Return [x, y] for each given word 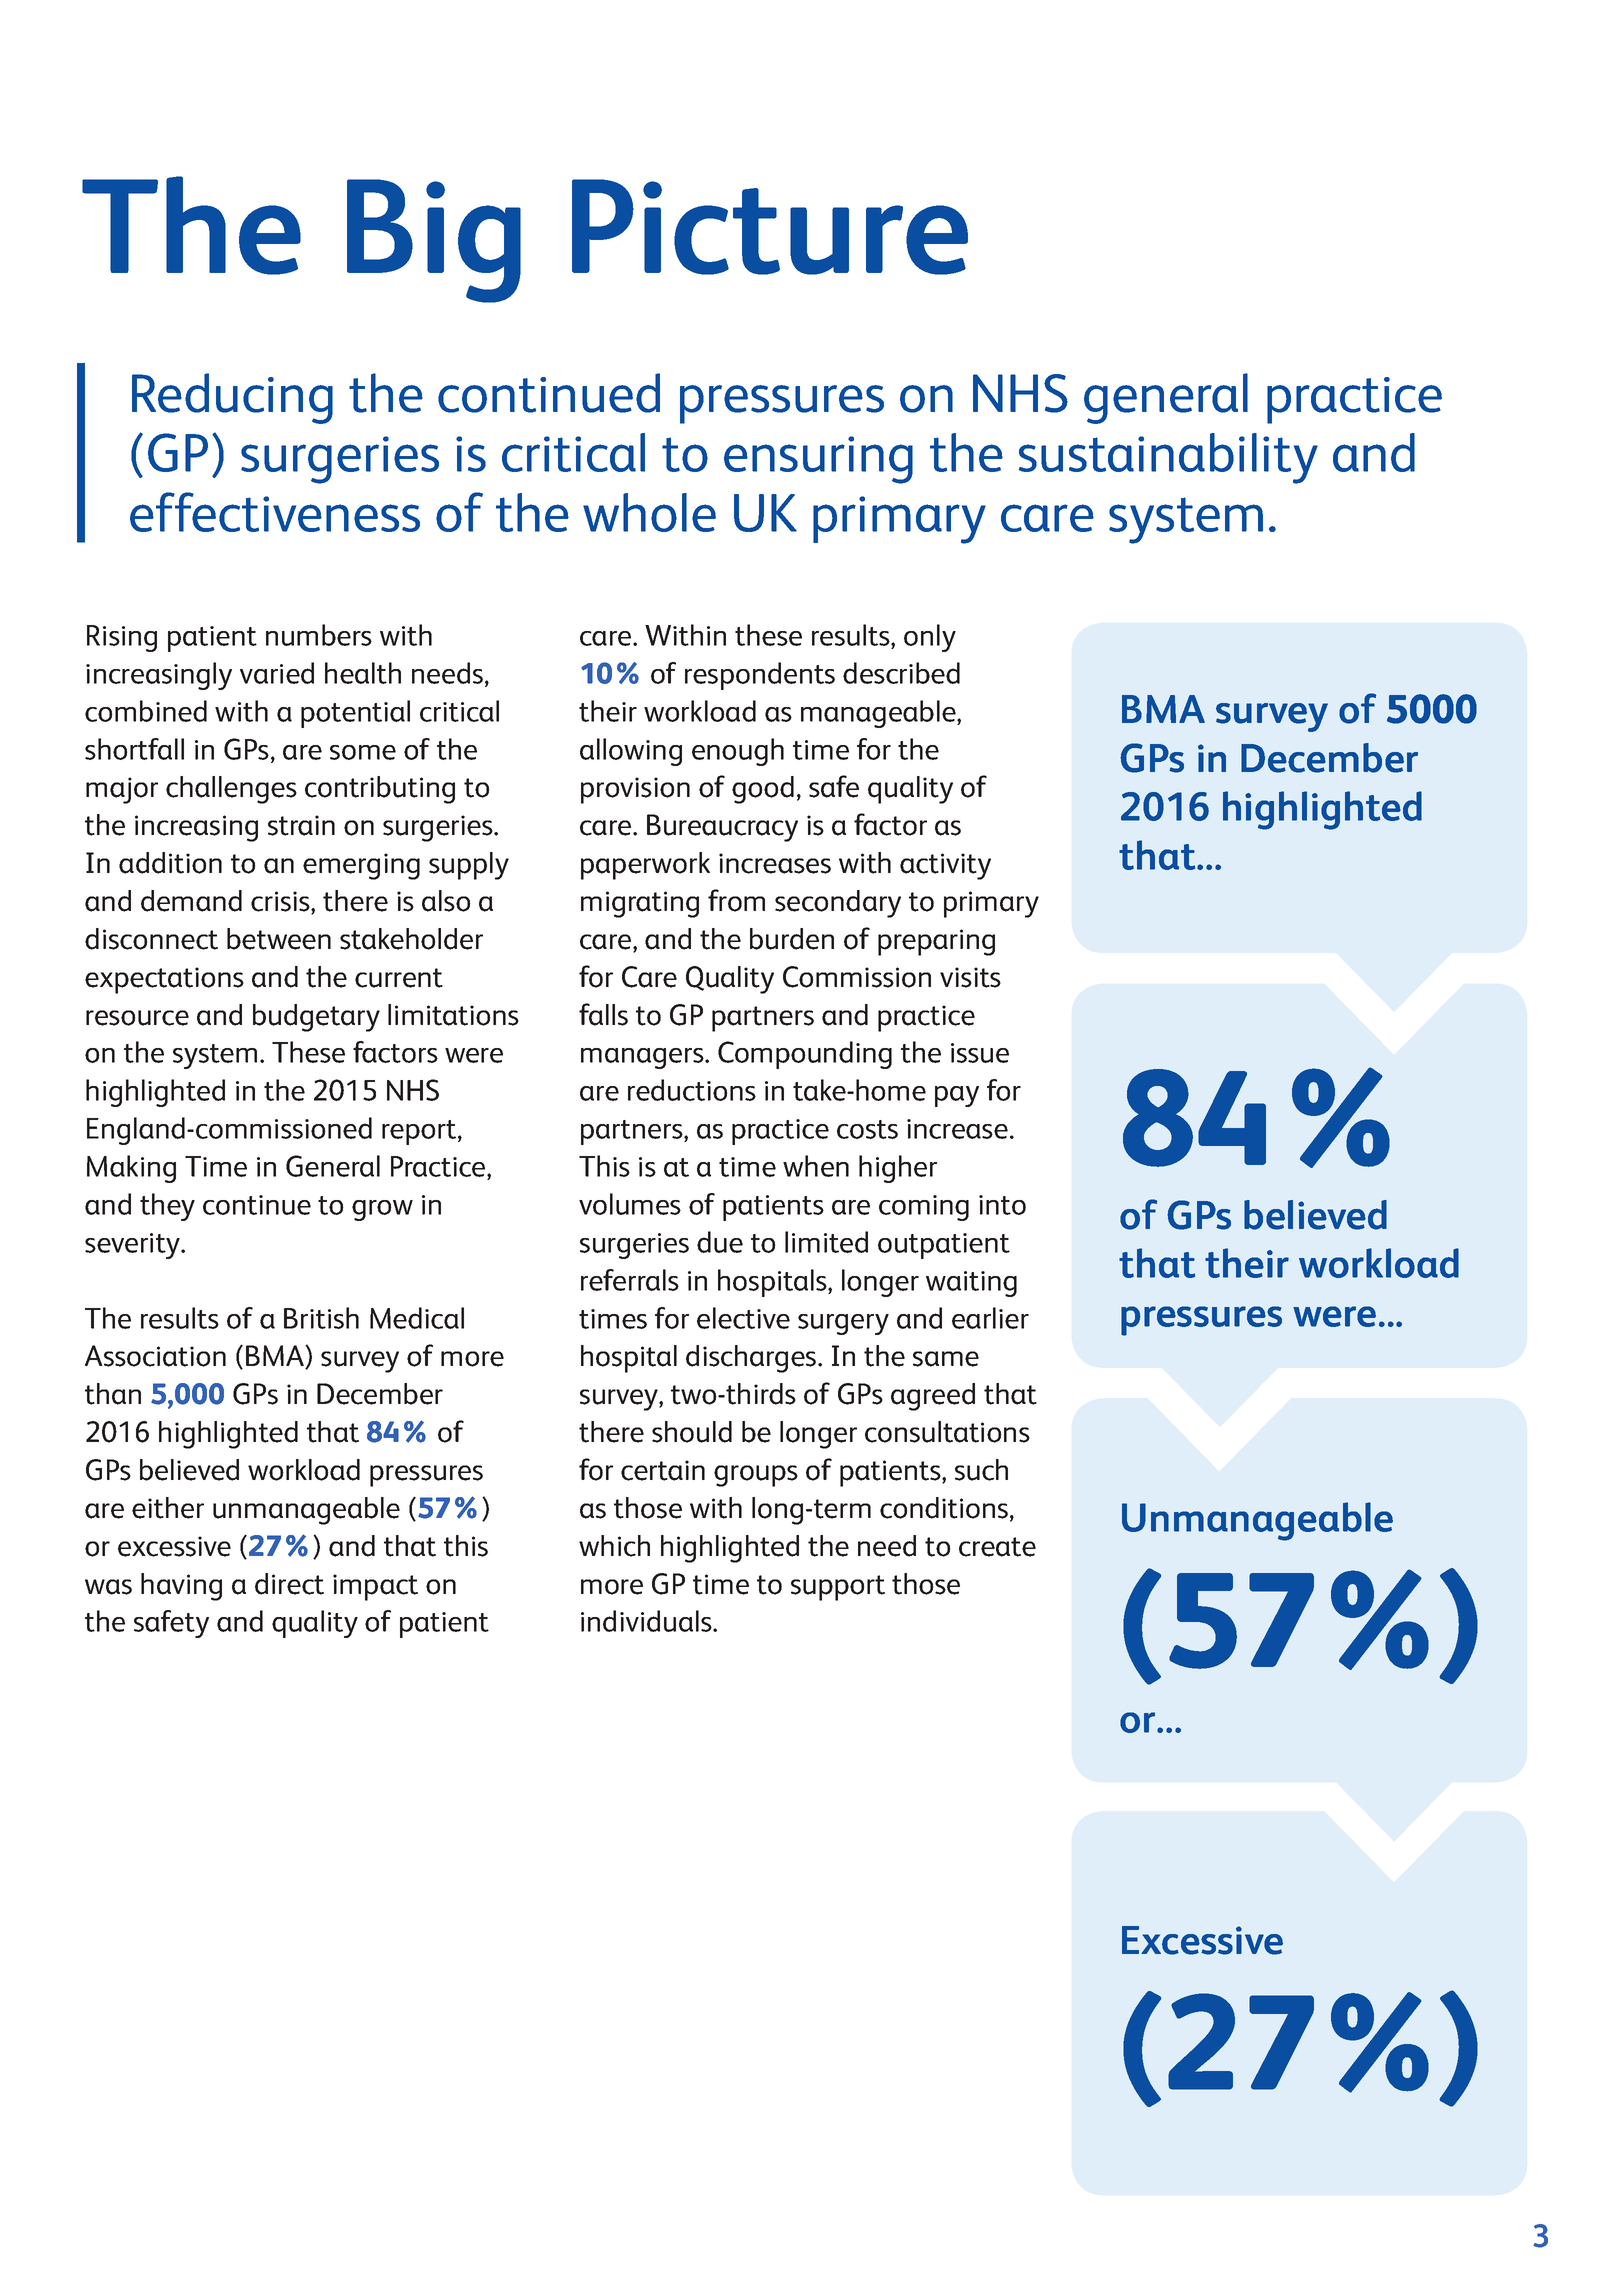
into [1002, 1205]
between [279, 939]
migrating [640, 904]
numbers [319, 635]
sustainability [1168, 458]
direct [289, 1584]
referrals [630, 1280]
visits [970, 977]
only [930, 638]
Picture [770, 227]
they [167, 1207]
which [614, 1546]
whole [649, 512]
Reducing [232, 398]
